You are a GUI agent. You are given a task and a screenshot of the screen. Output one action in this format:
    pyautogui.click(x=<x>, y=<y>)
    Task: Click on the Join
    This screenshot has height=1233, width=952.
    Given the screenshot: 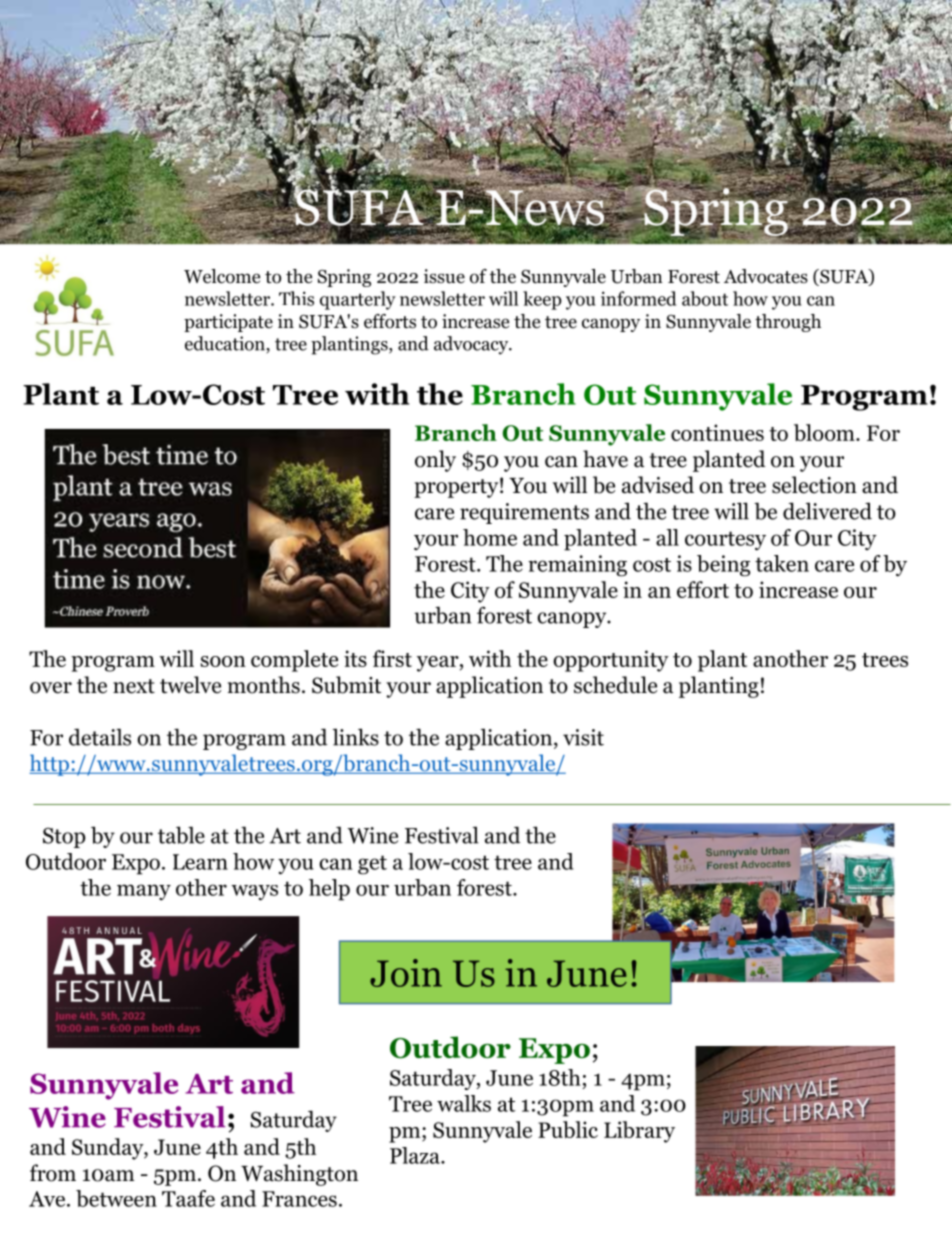 What is the action you would take?
    pyautogui.click(x=406, y=973)
